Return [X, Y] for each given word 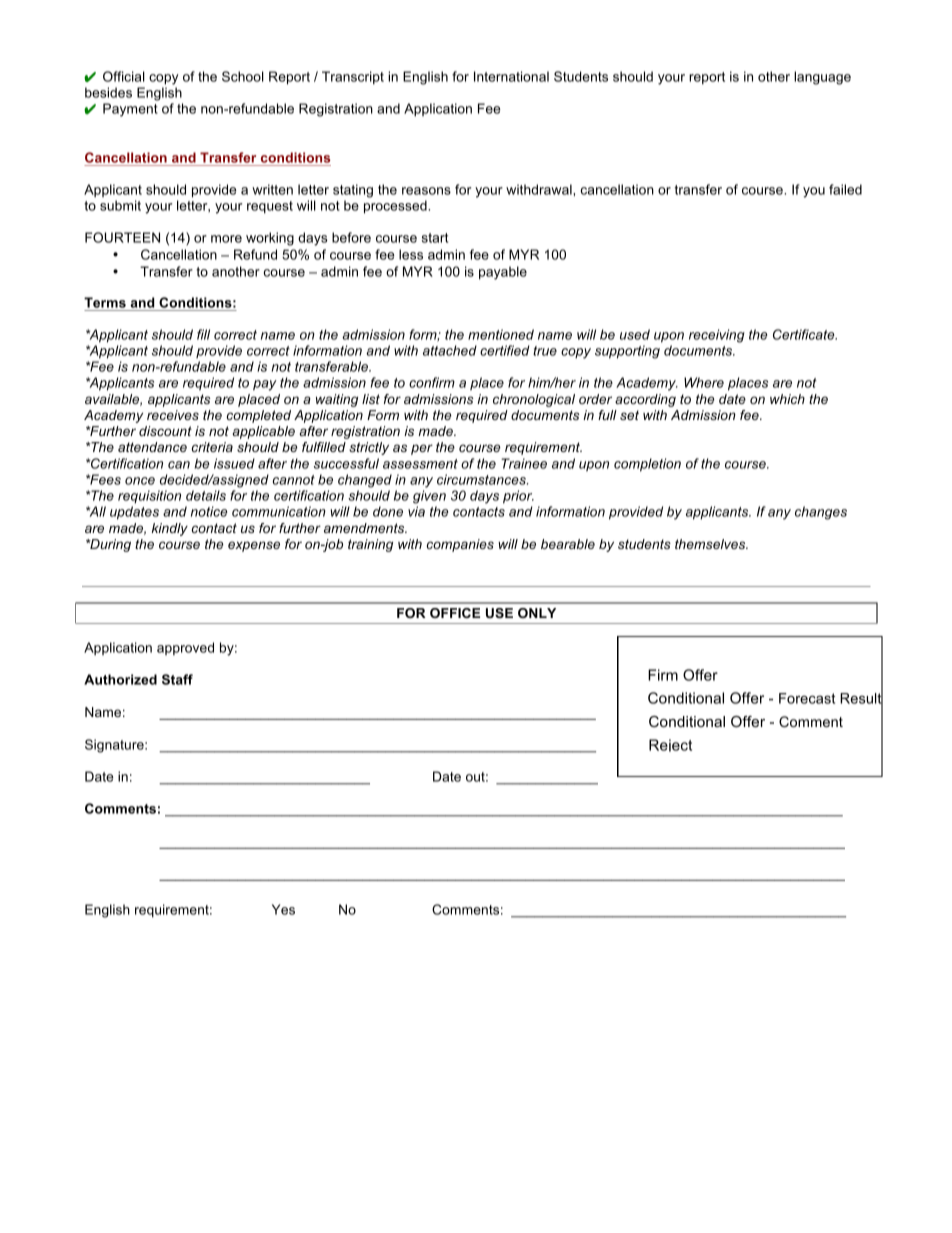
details [206, 495]
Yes [283, 909]
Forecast [807, 698]
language [822, 78]
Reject [670, 745]
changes [821, 513]
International [511, 76]
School [243, 76]
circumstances [482, 479]
